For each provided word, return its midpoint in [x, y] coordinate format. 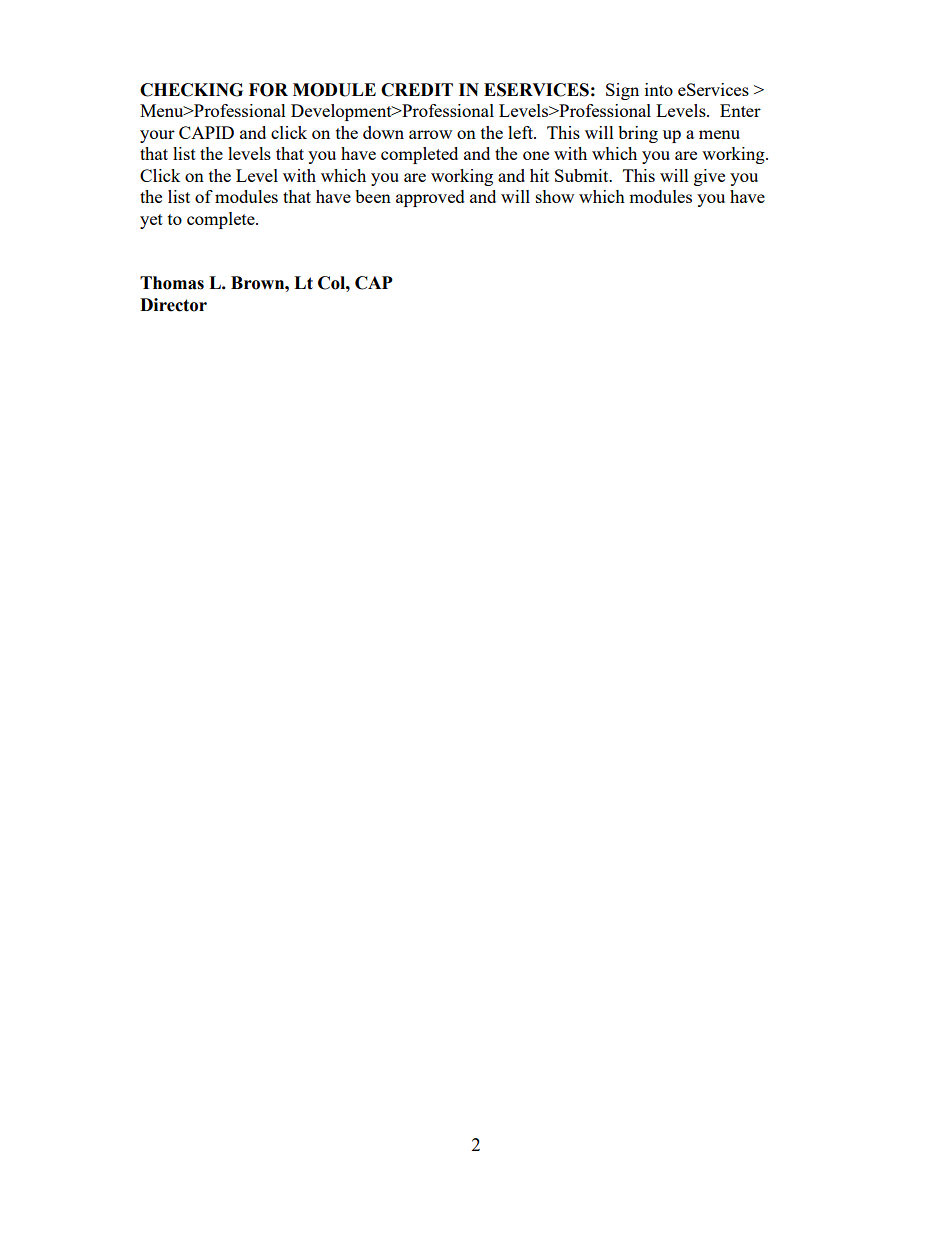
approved [430, 198]
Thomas [172, 283]
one [536, 155]
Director [173, 305]
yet [151, 221]
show [555, 196]
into [659, 89]
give [709, 177]
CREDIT [417, 90]
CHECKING [191, 90]
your [157, 136]
